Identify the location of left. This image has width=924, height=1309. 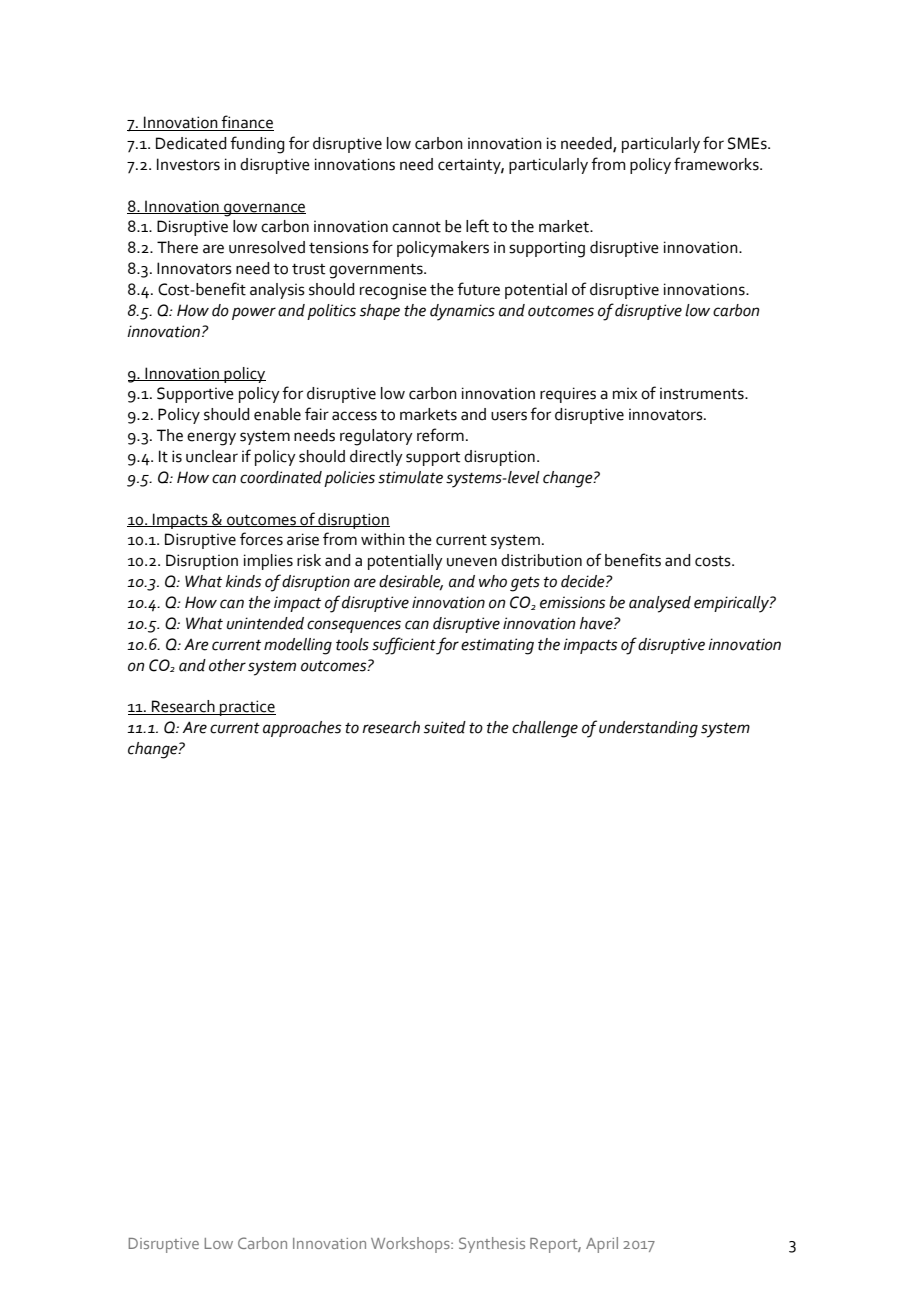
(477, 226).
